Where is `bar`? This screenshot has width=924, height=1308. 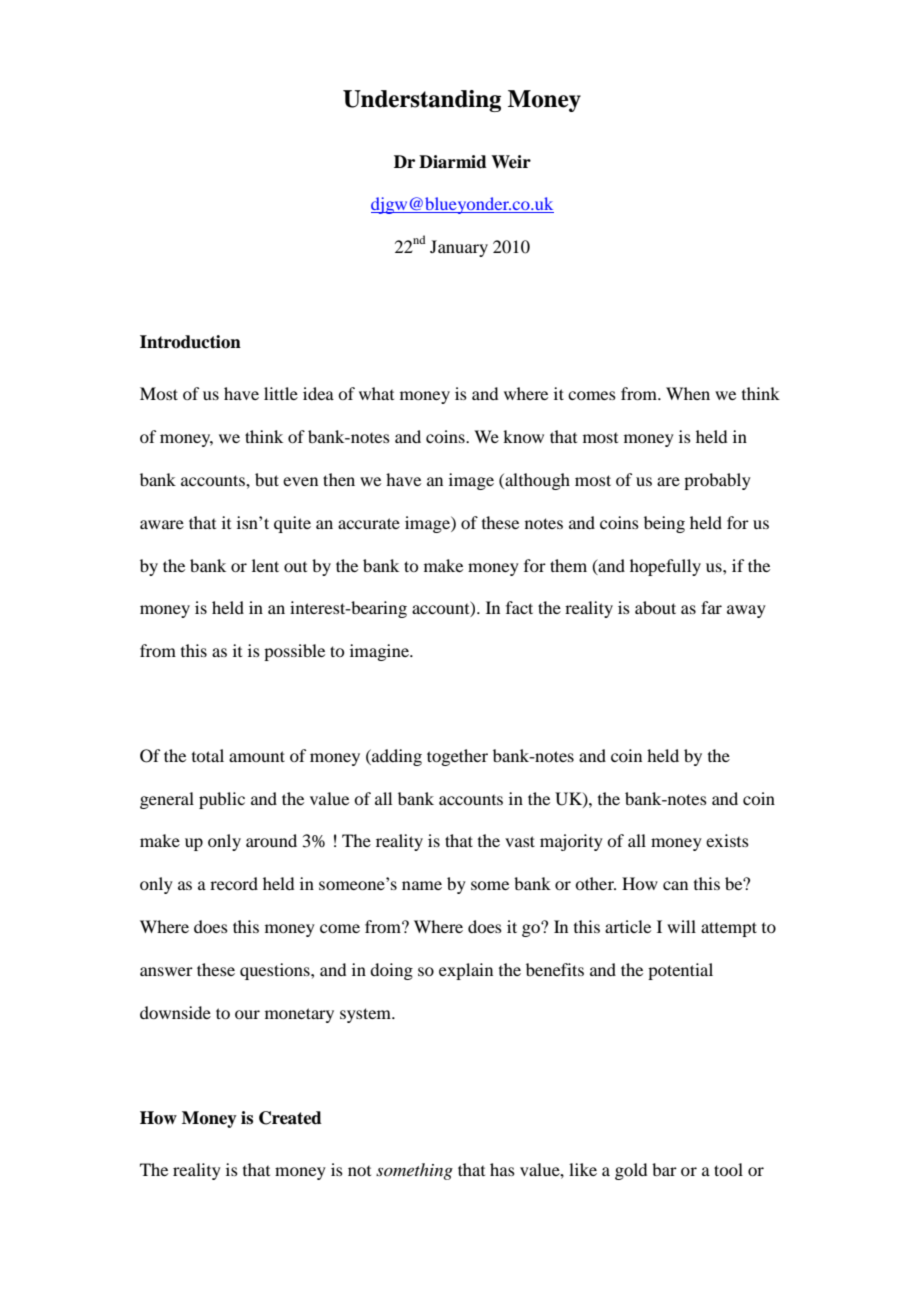 bar is located at coordinates (664, 1169).
